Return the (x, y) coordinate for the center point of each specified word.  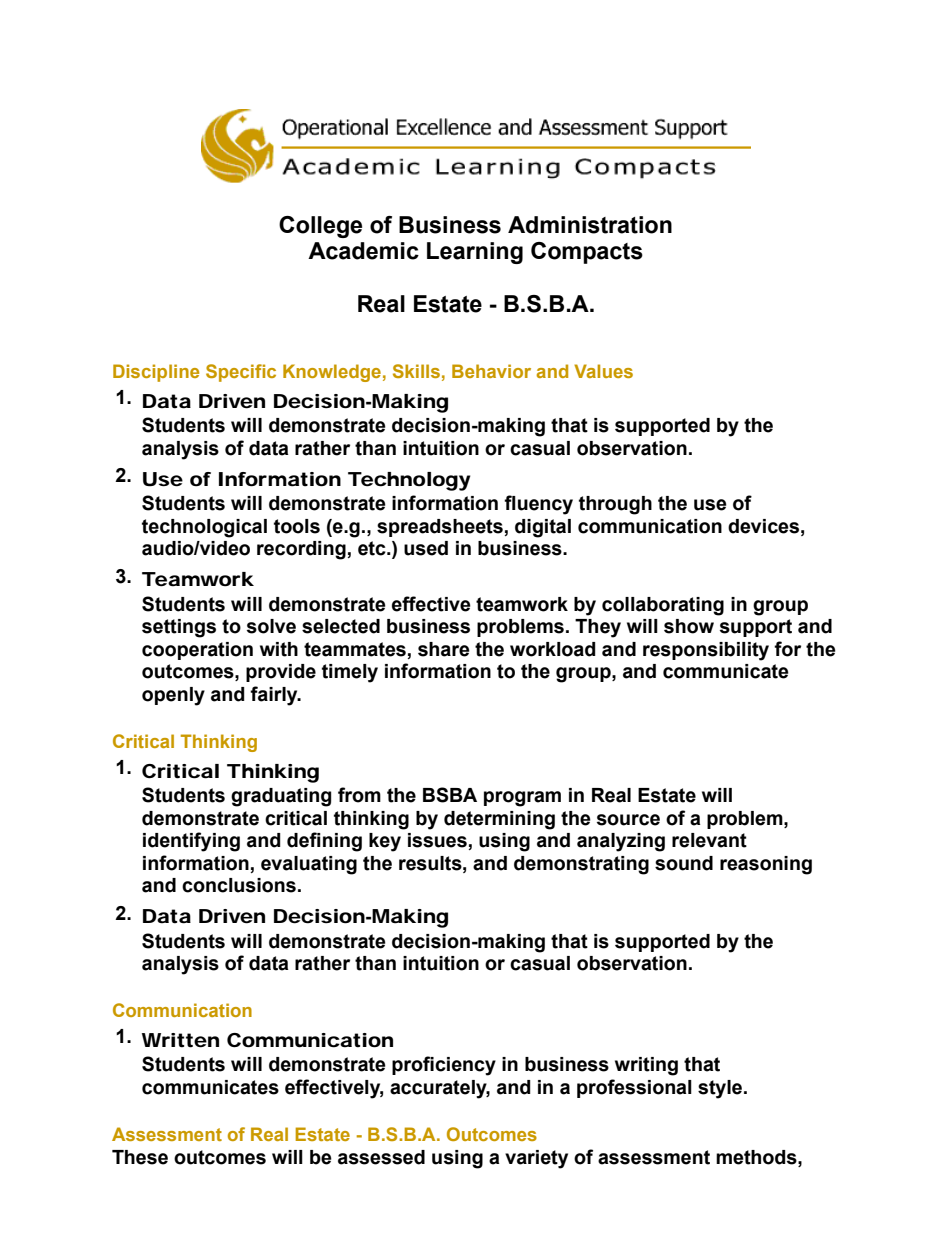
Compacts (587, 253)
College (320, 227)
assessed (381, 1157)
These (140, 1157)
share (444, 649)
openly (173, 696)
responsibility (706, 651)
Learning (475, 253)
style (721, 1089)
